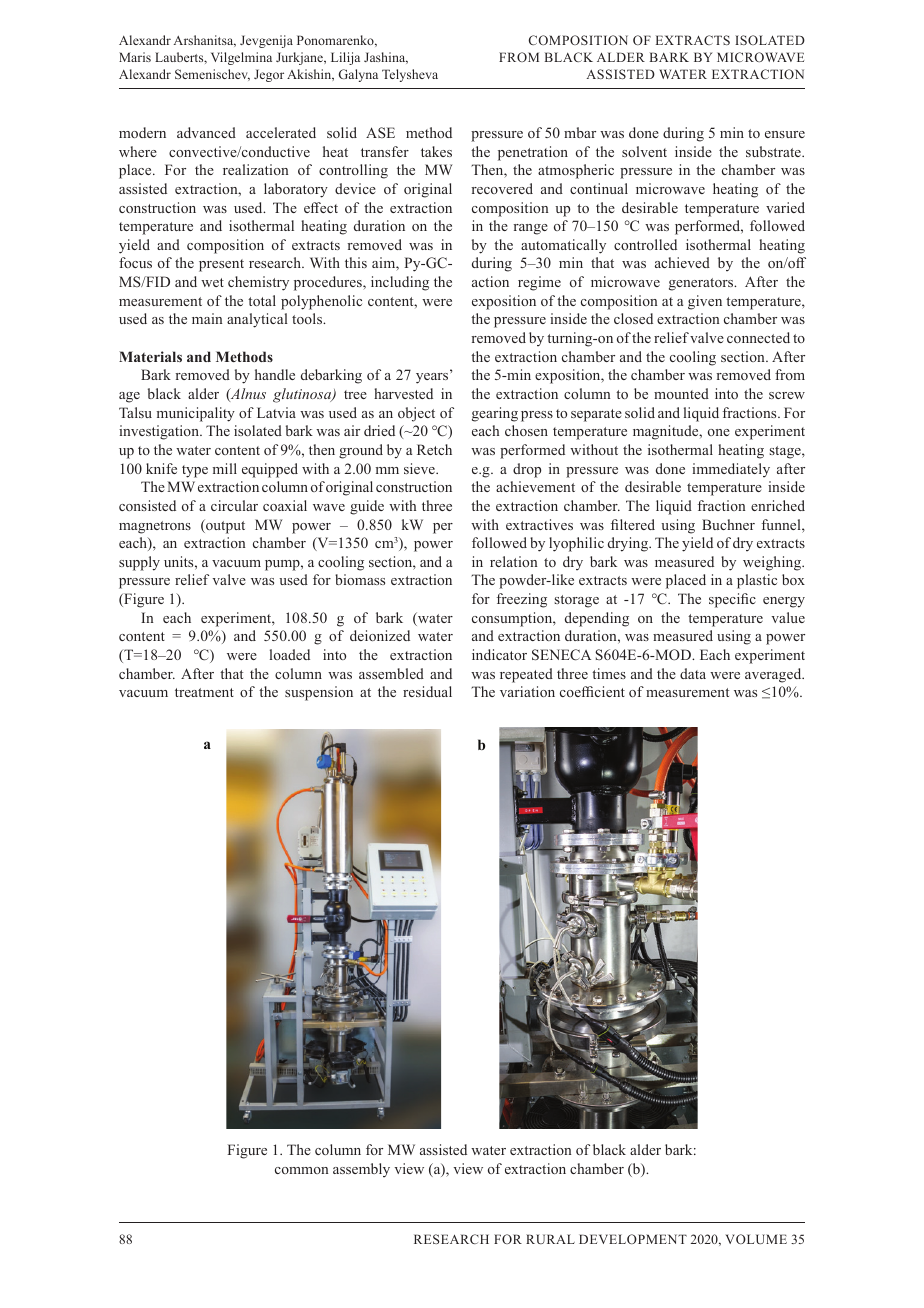  I want to click on RURAL, so click(550, 1239).
